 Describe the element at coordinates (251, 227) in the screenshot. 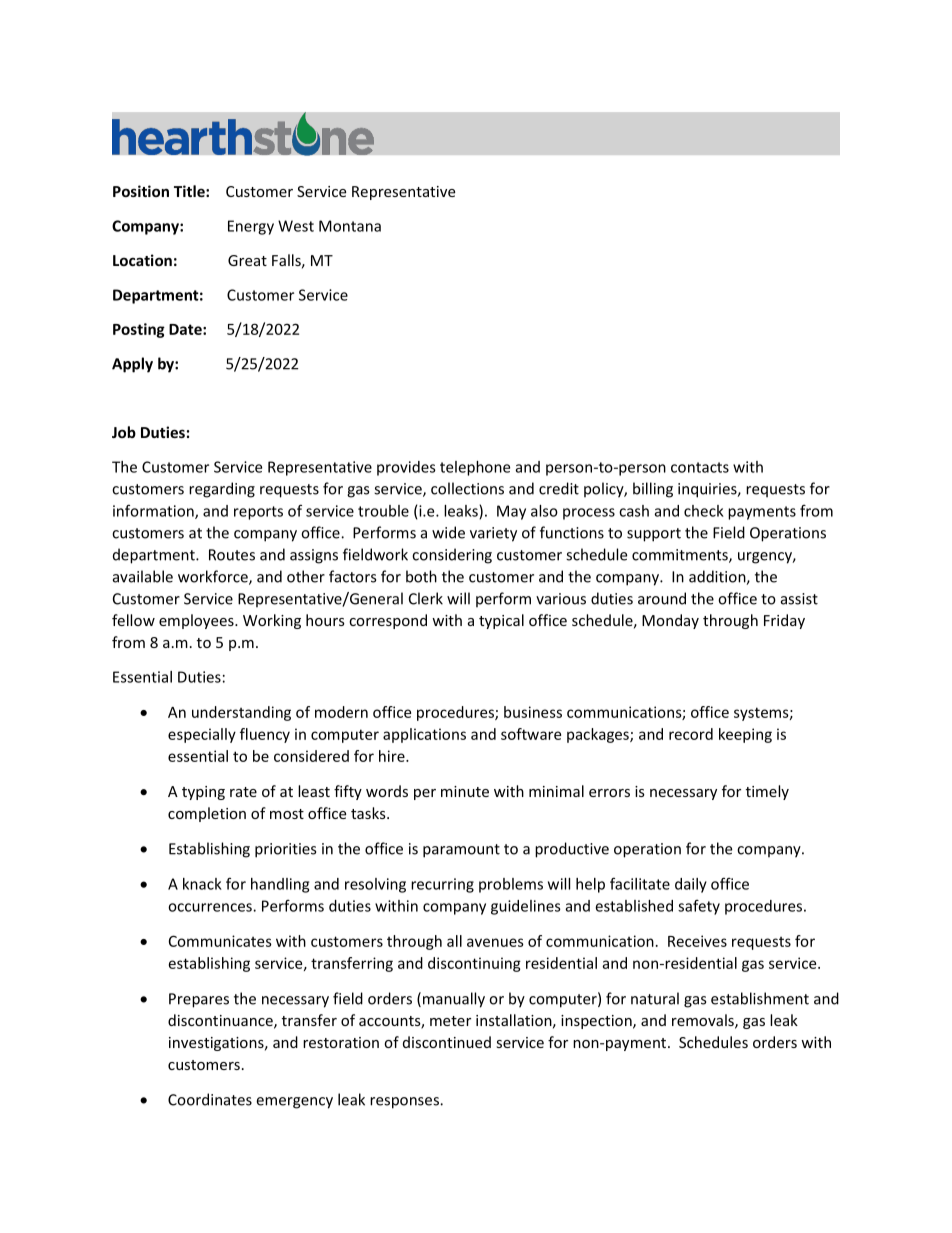

I see `Energy` at that location.
